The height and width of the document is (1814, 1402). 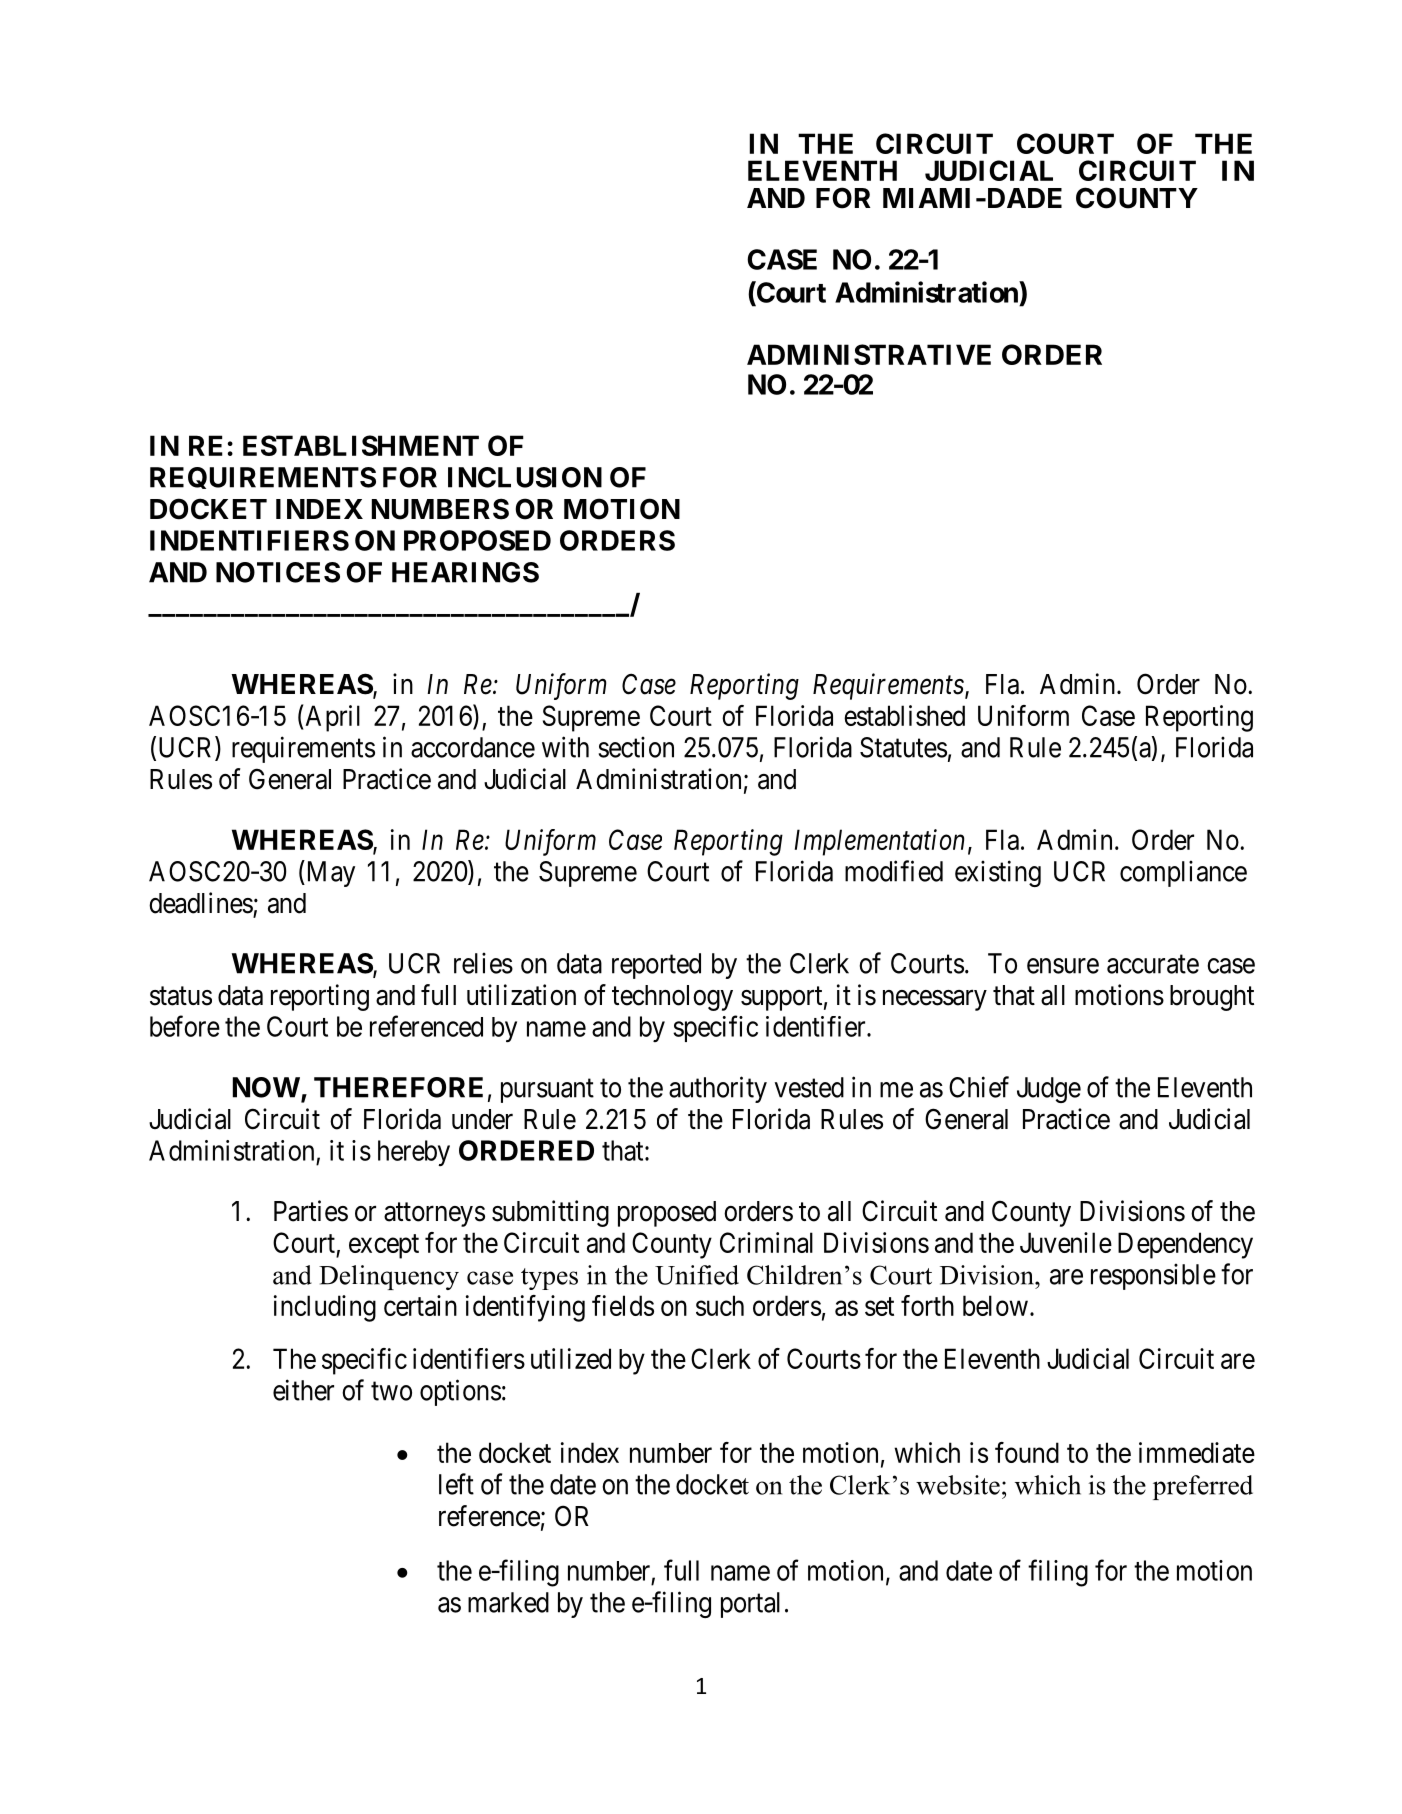 I want to click on NOW, so click(x=267, y=1088).
